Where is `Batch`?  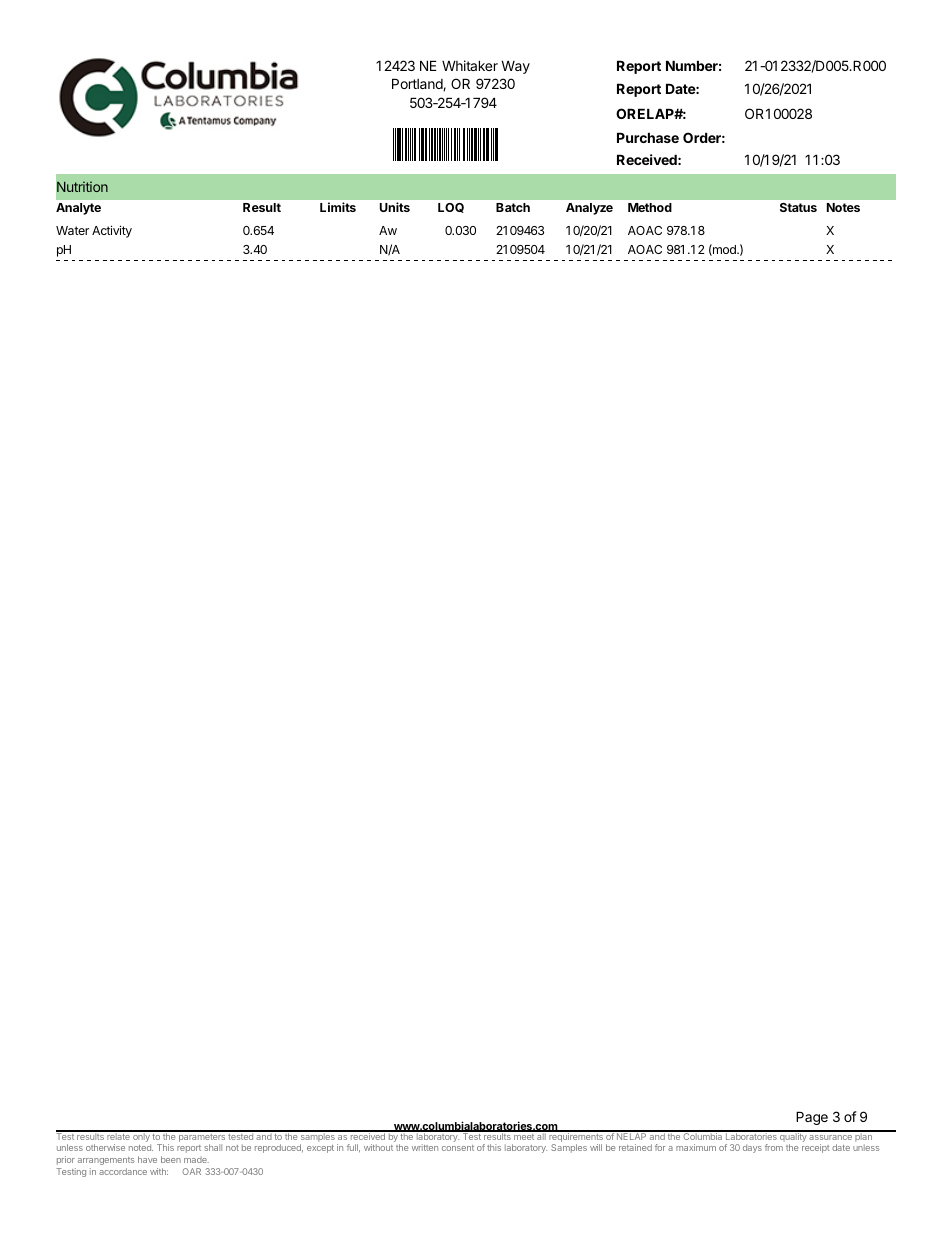
Batch is located at coordinates (513, 207).
